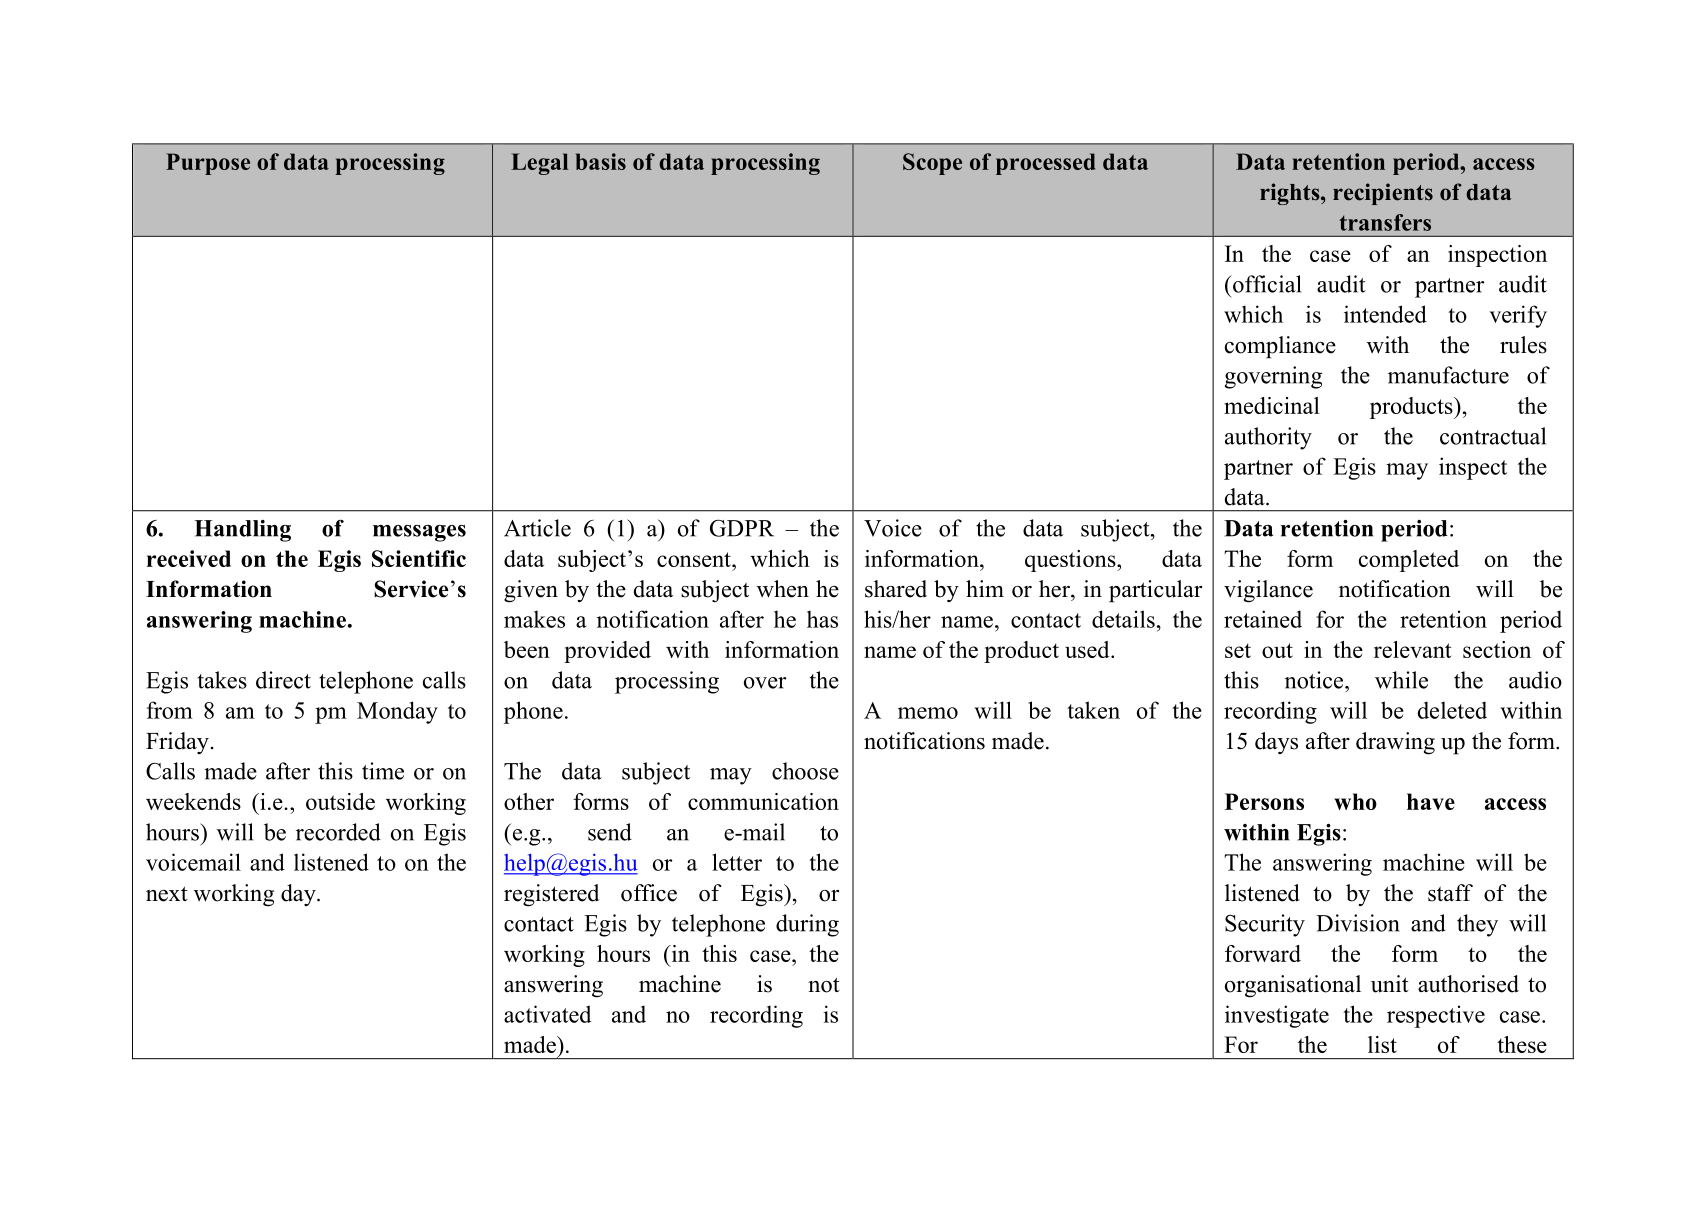 Image resolution: width=1706 pixels, height=1206 pixels. Describe the element at coordinates (1383, 194) in the screenshot. I see `recipients` at that location.
